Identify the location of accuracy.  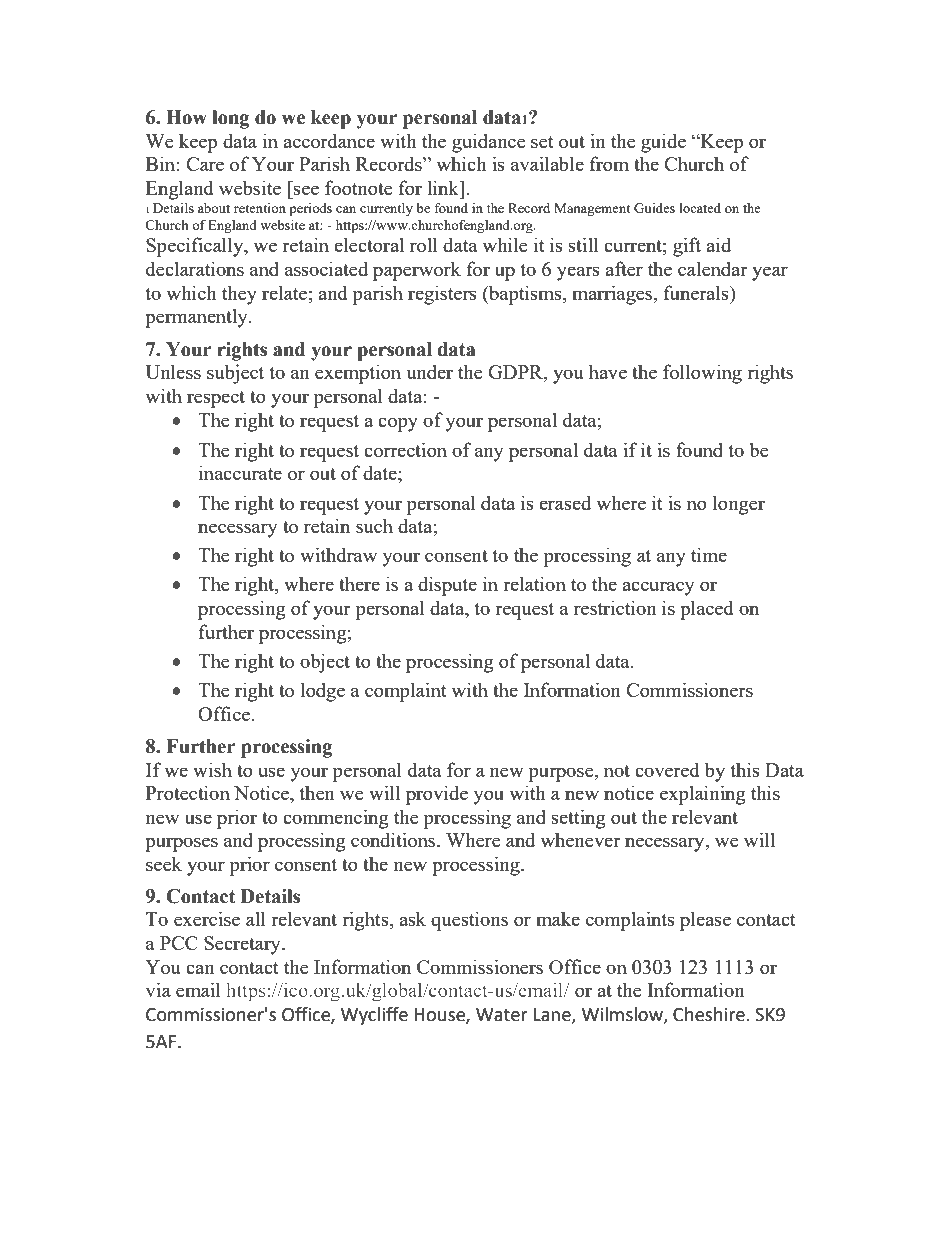
(658, 588).
